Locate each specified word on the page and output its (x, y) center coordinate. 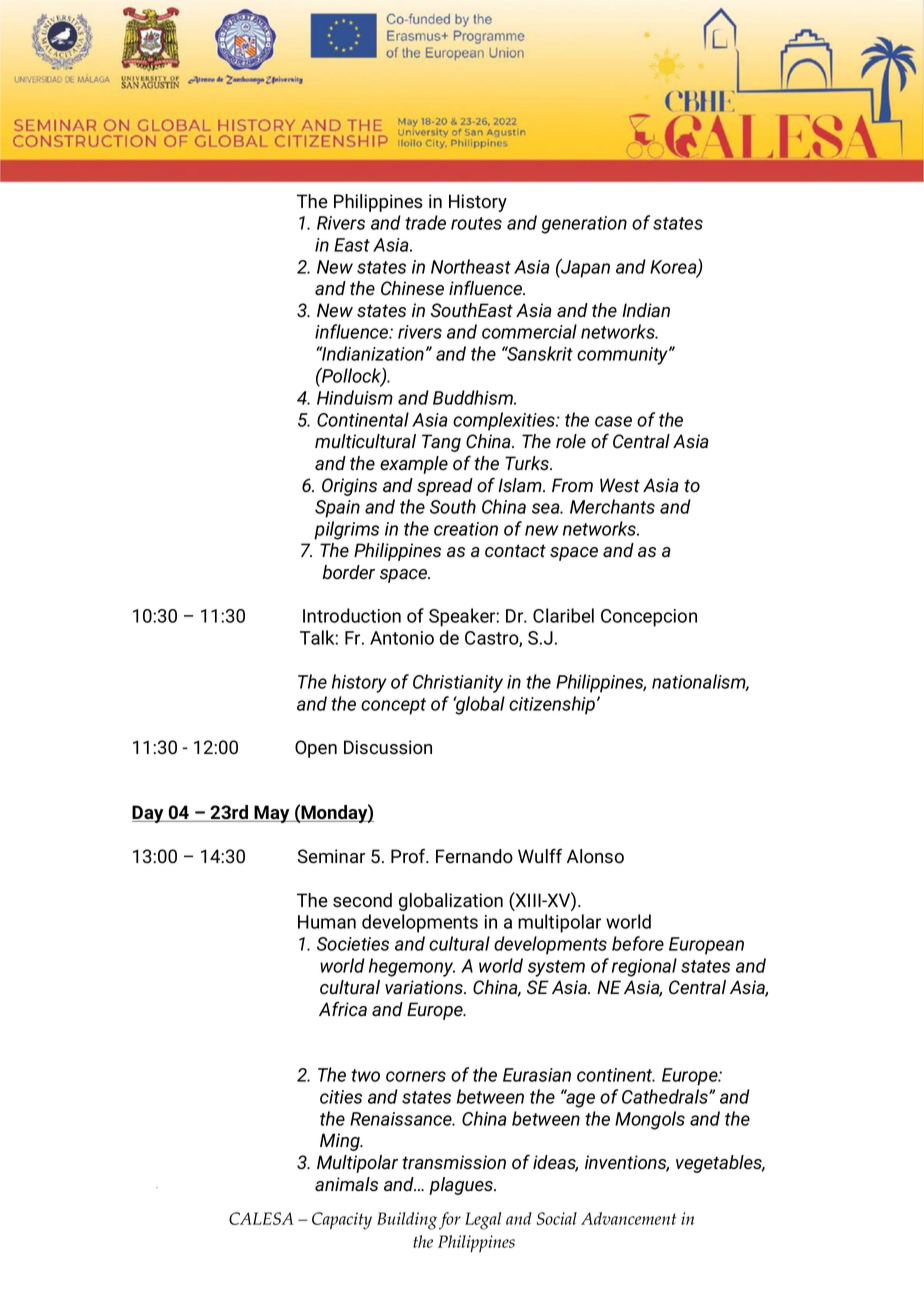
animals (346, 1184)
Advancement (629, 1218)
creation (466, 529)
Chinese (412, 288)
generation (584, 225)
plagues (462, 1186)
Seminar (331, 856)
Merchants (612, 506)
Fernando (474, 856)
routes (476, 223)
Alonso (595, 856)
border (349, 572)
